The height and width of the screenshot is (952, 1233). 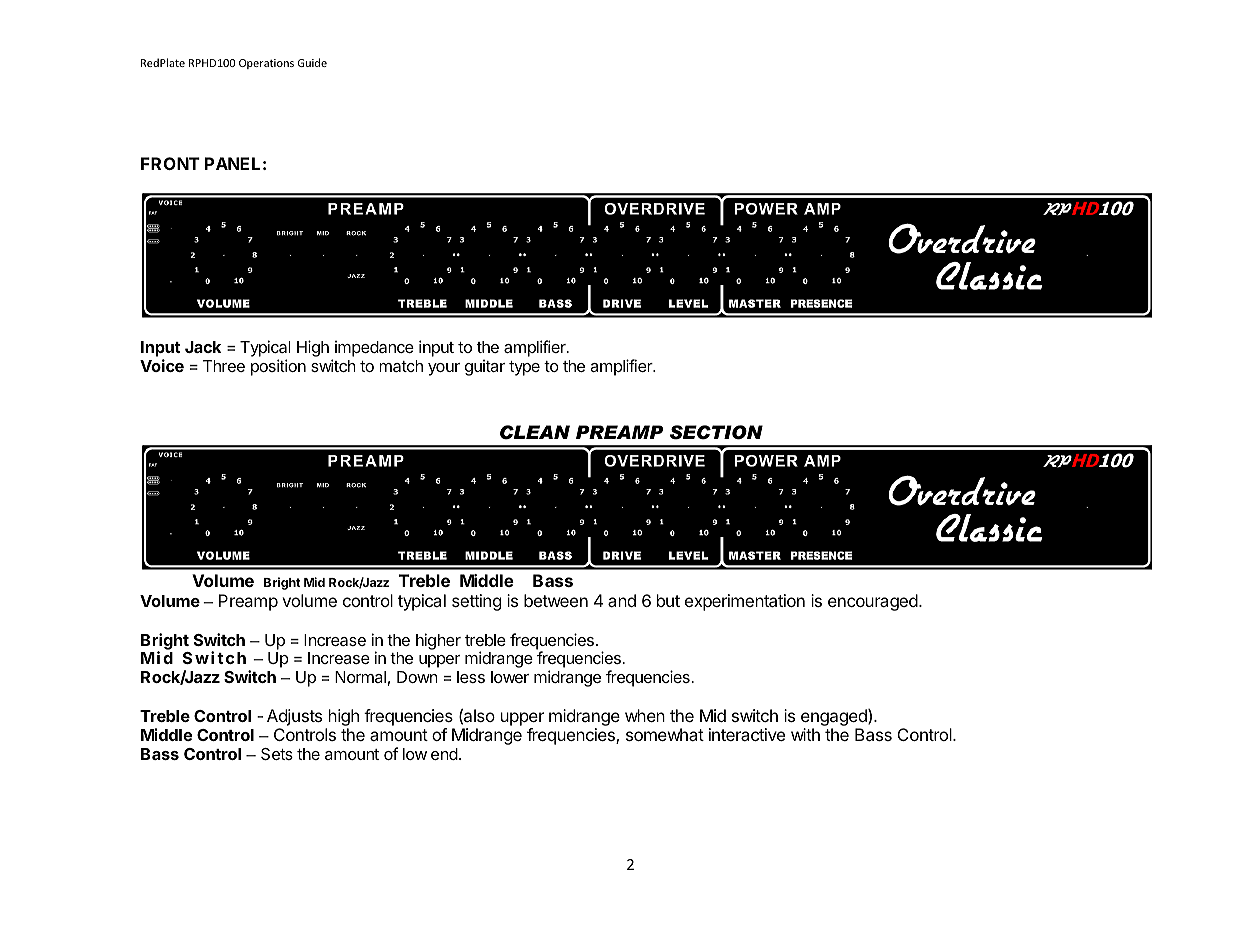 I want to click on Operations, so click(x=266, y=64).
